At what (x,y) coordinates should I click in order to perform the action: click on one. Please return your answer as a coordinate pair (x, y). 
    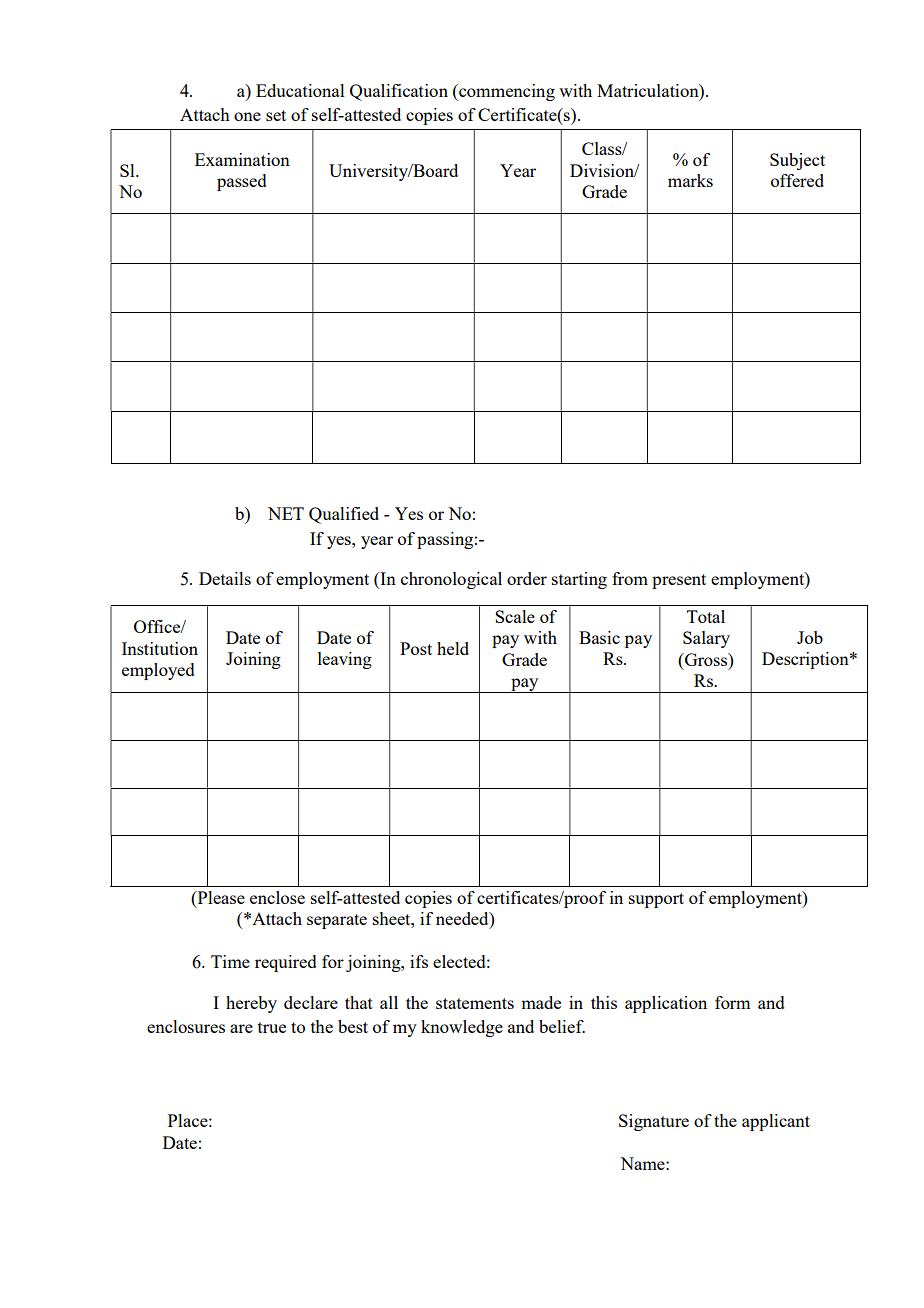
    Looking at the image, I should click on (247, 116).
